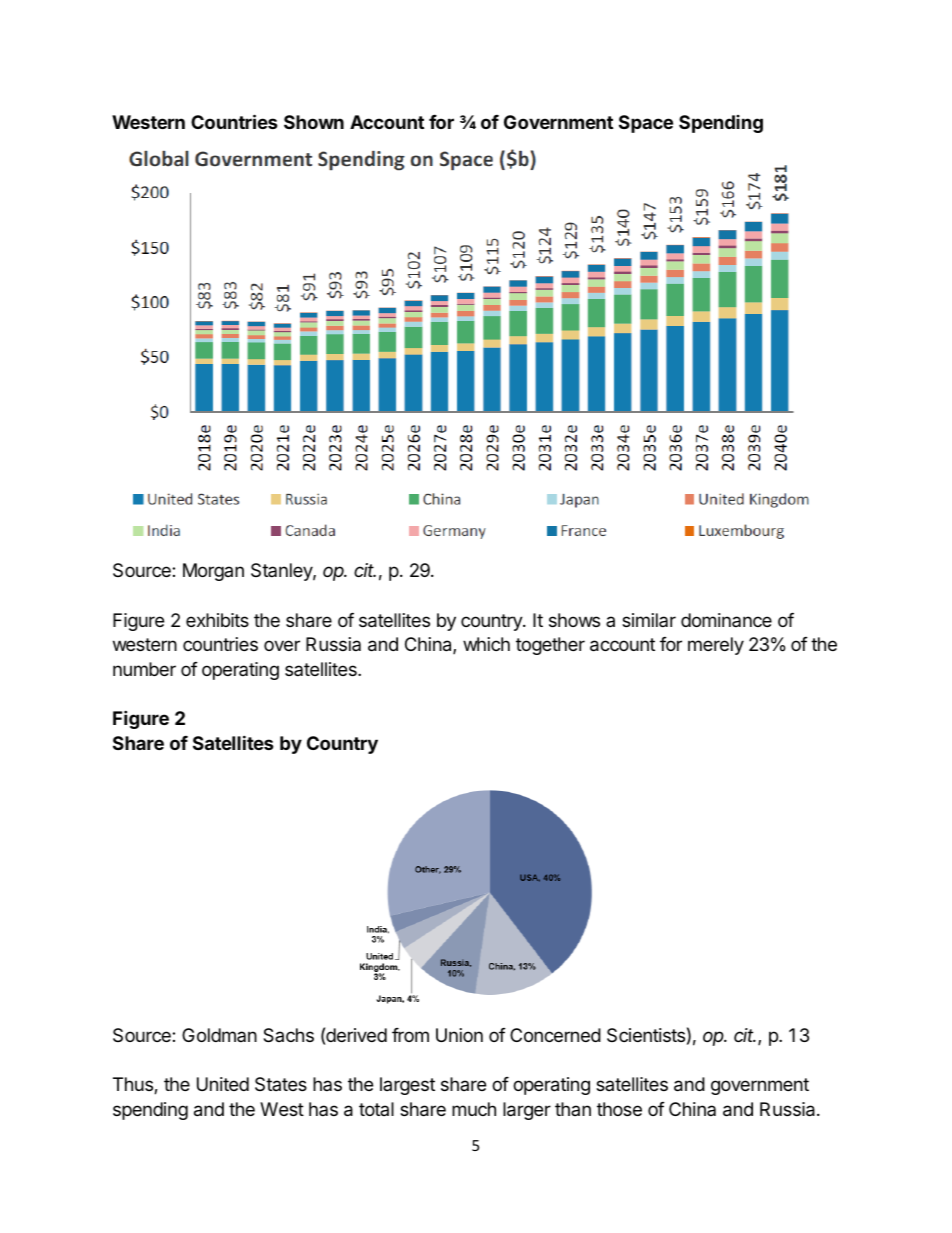 The image size is (952, 1233). What do you see at coordinates (550, 646) in the page?
I see `together` at bounding box center [550, 646].
